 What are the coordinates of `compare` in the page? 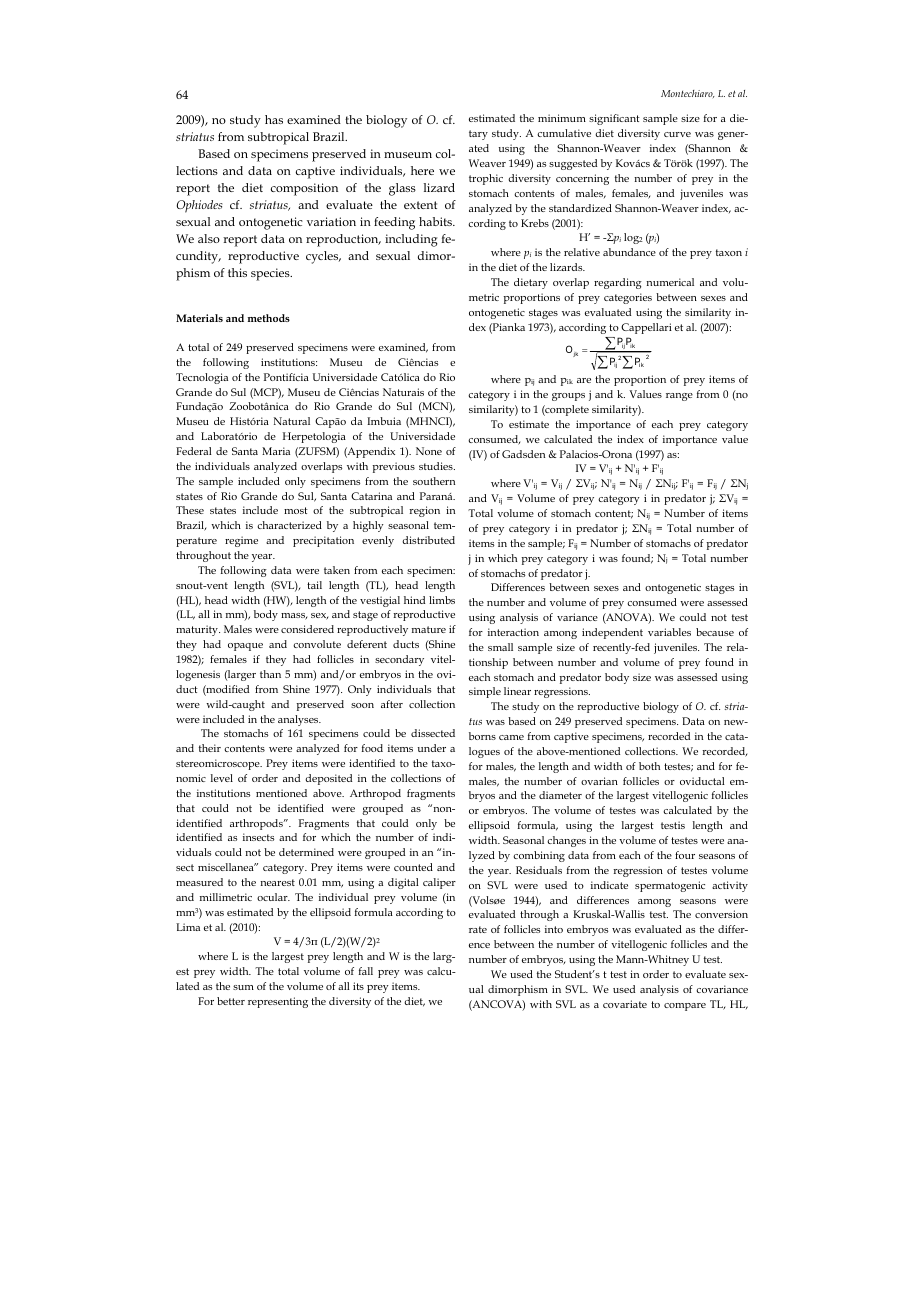 It's located at (685, 1007).
